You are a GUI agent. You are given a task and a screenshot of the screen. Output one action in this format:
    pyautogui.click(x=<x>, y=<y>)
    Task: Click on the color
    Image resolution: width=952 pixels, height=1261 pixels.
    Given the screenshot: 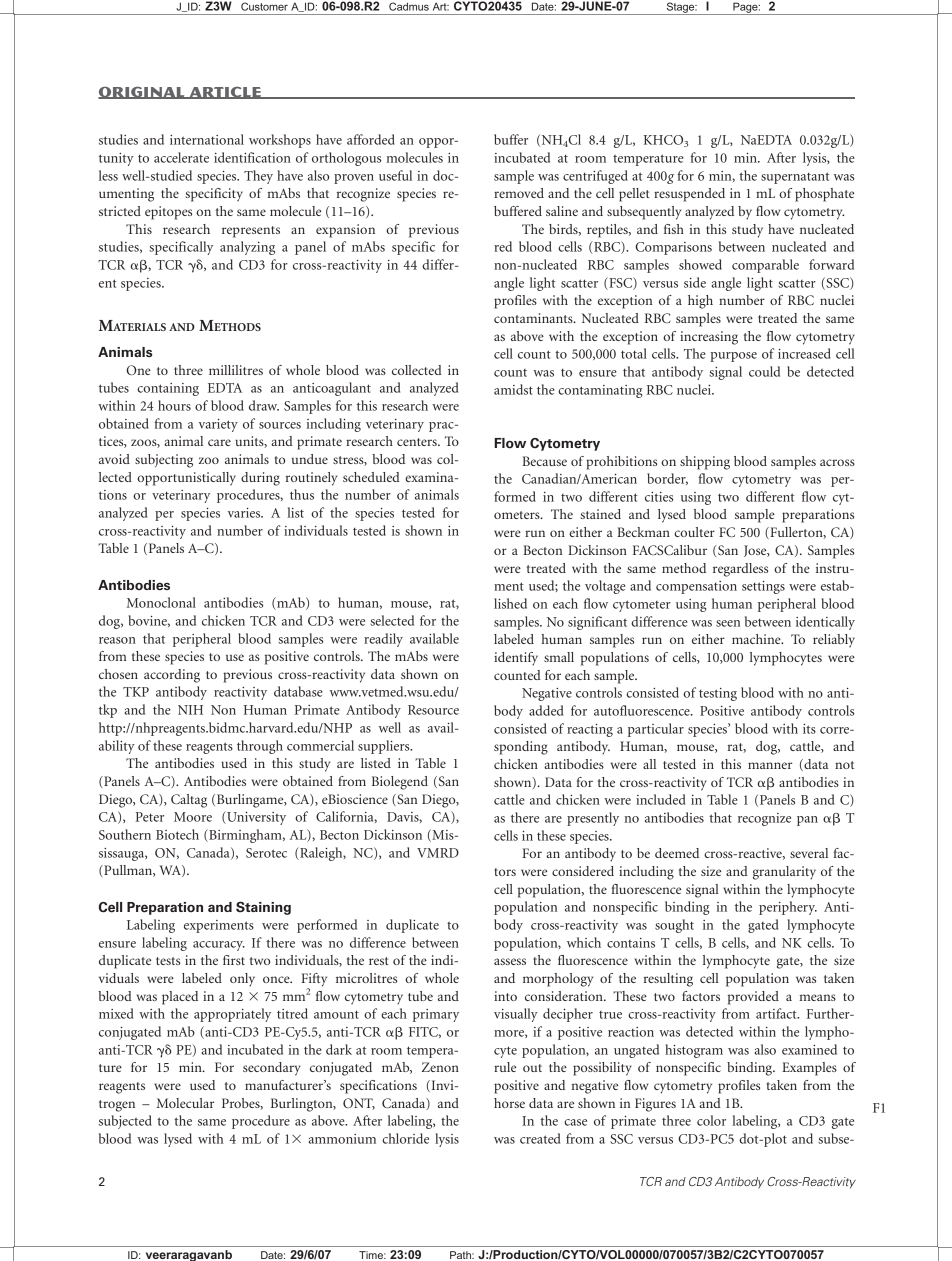 What is the action you would take?
    pyautogui.click(x=711, y=1120)
